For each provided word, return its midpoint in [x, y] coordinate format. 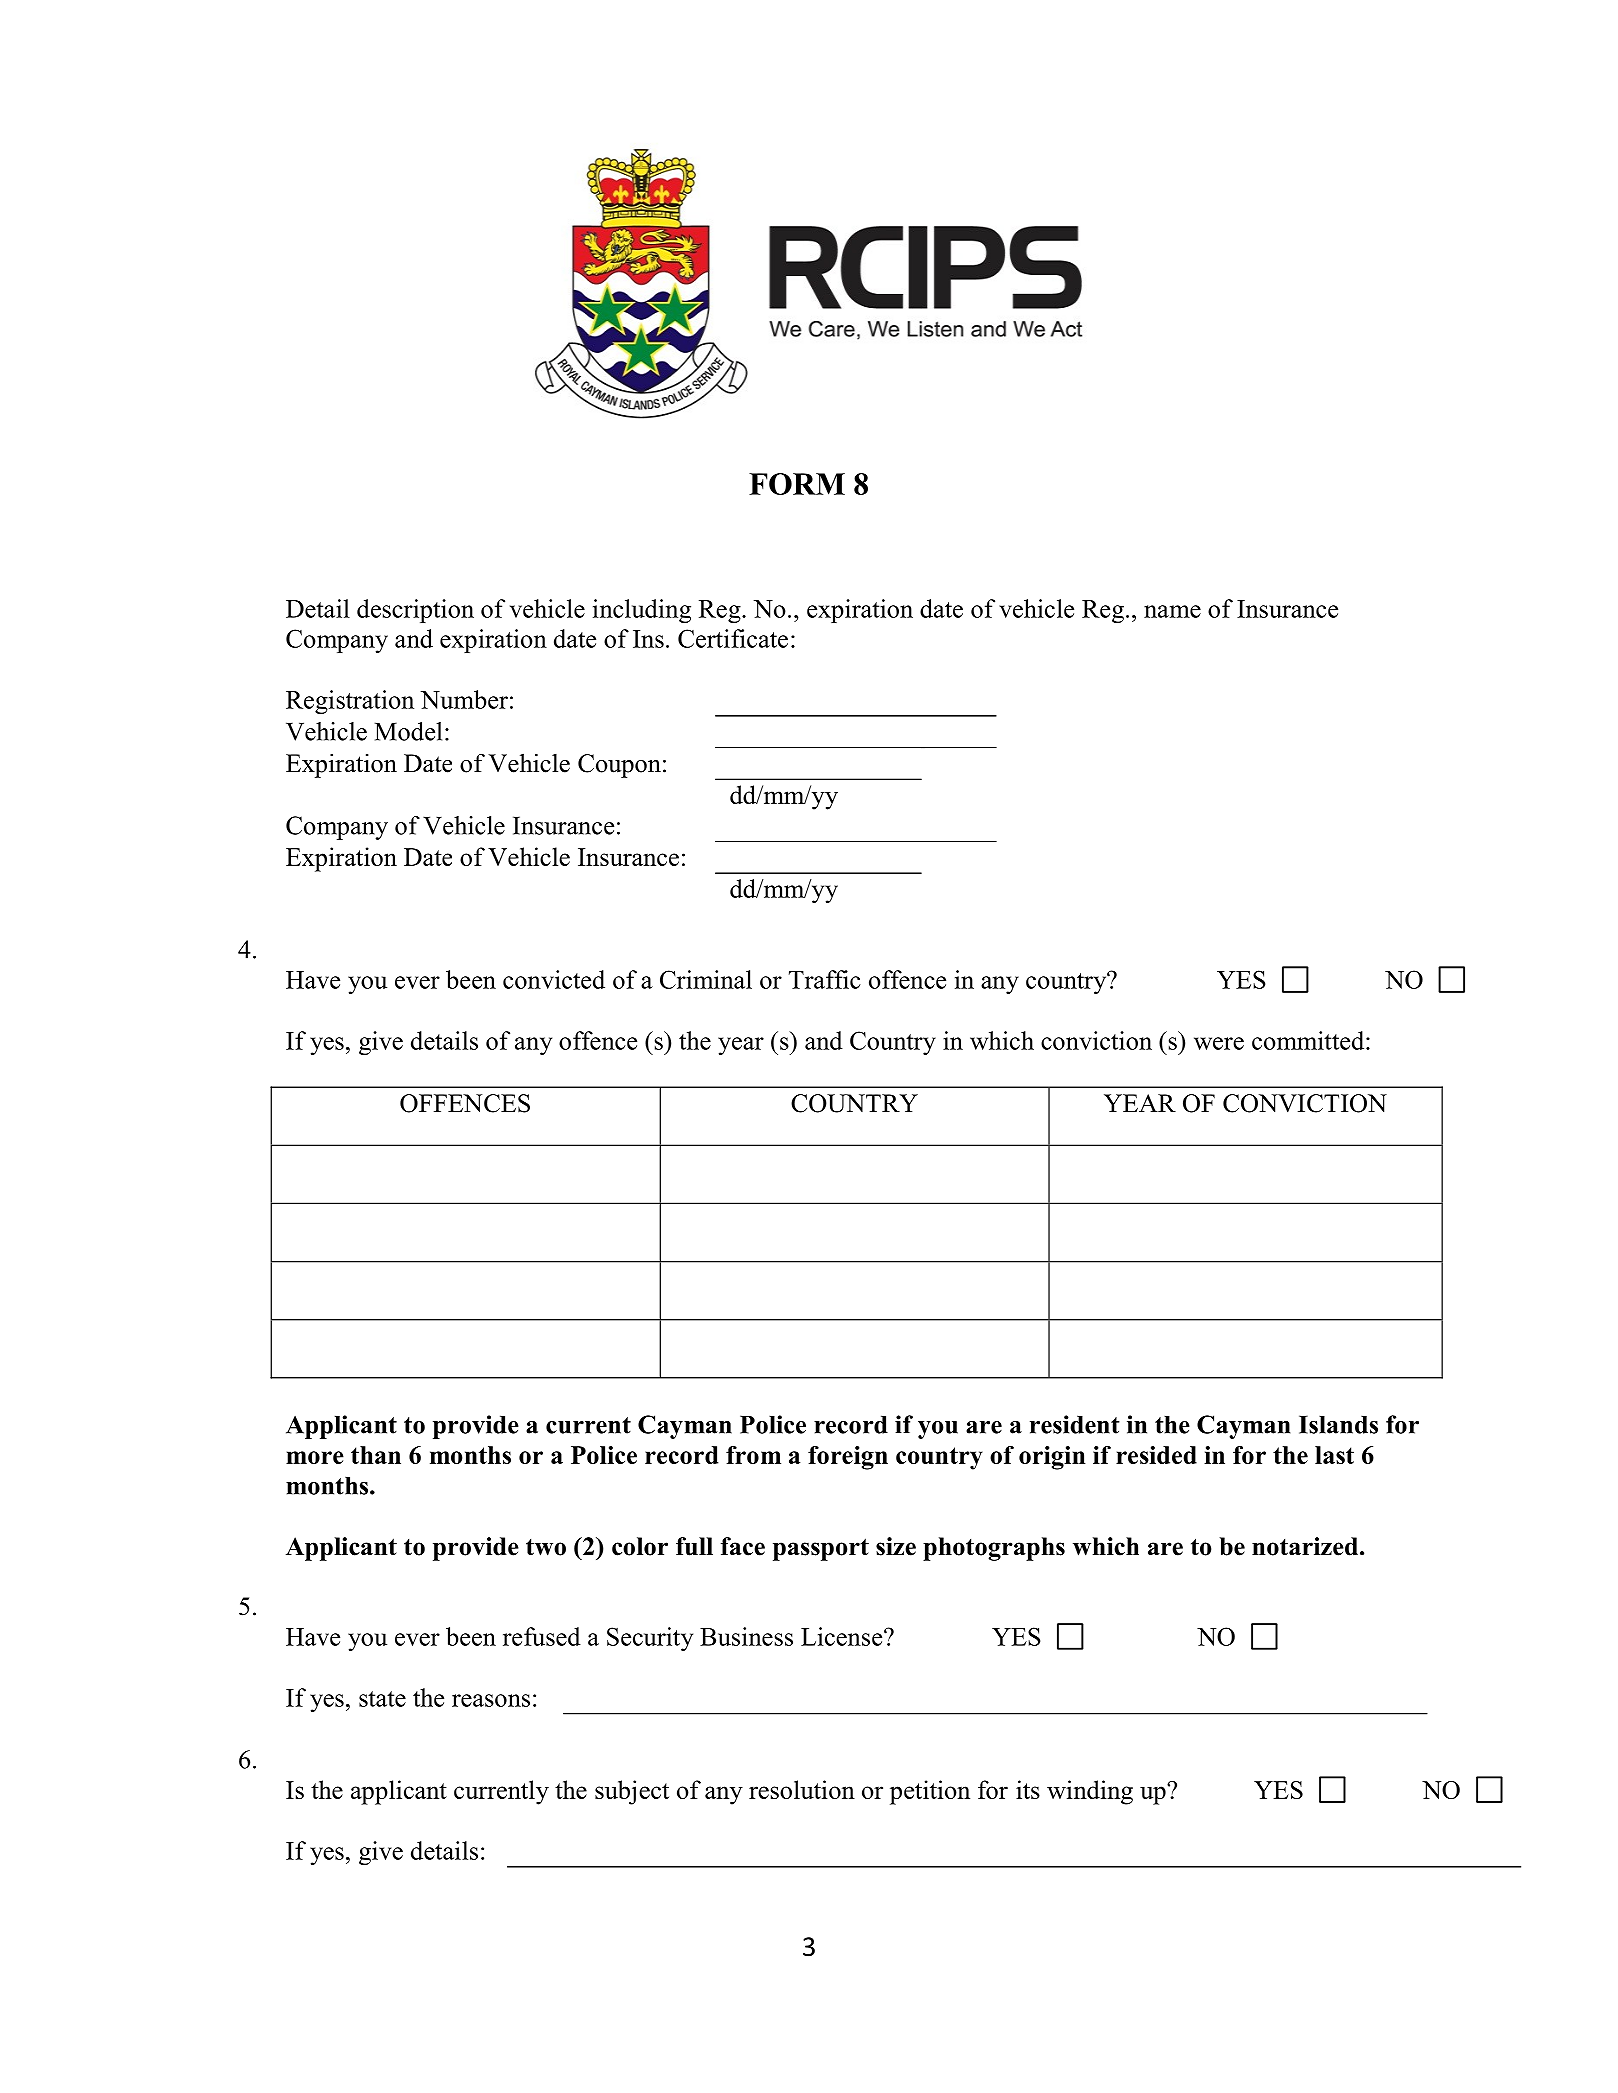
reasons [491, 1700]
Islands [1338, 1425]
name [1172, 611]
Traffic [825, 979]
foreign [848, 1458]
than [376, 1455]
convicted [554, 979]
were [1219, 1043]
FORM [797, 484]
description [415, 611]
